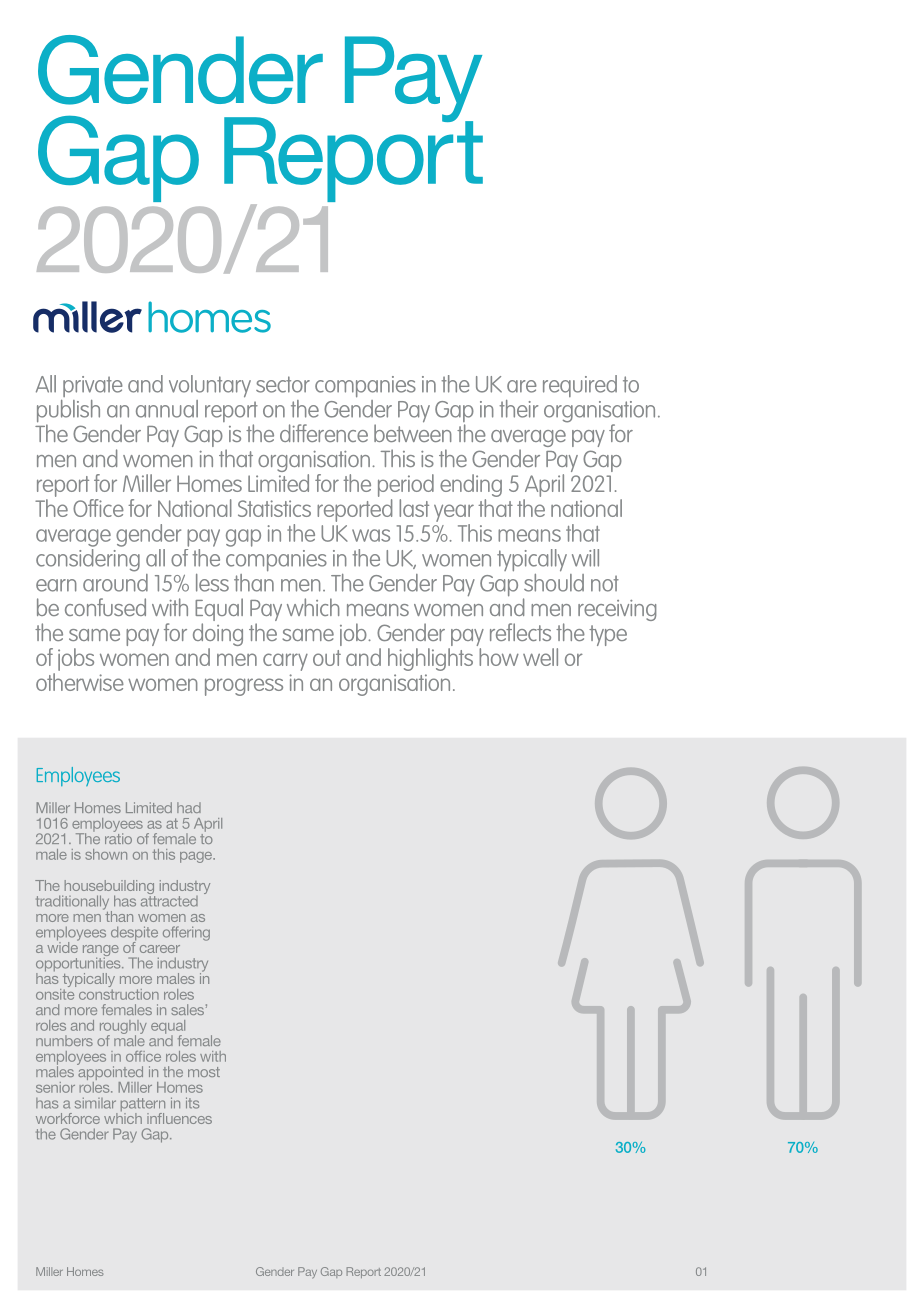 This image has width=924, height=1308. What do you see at coordinates (93, 386) in the image?
I see `private` at bounding box center [93, 386].
